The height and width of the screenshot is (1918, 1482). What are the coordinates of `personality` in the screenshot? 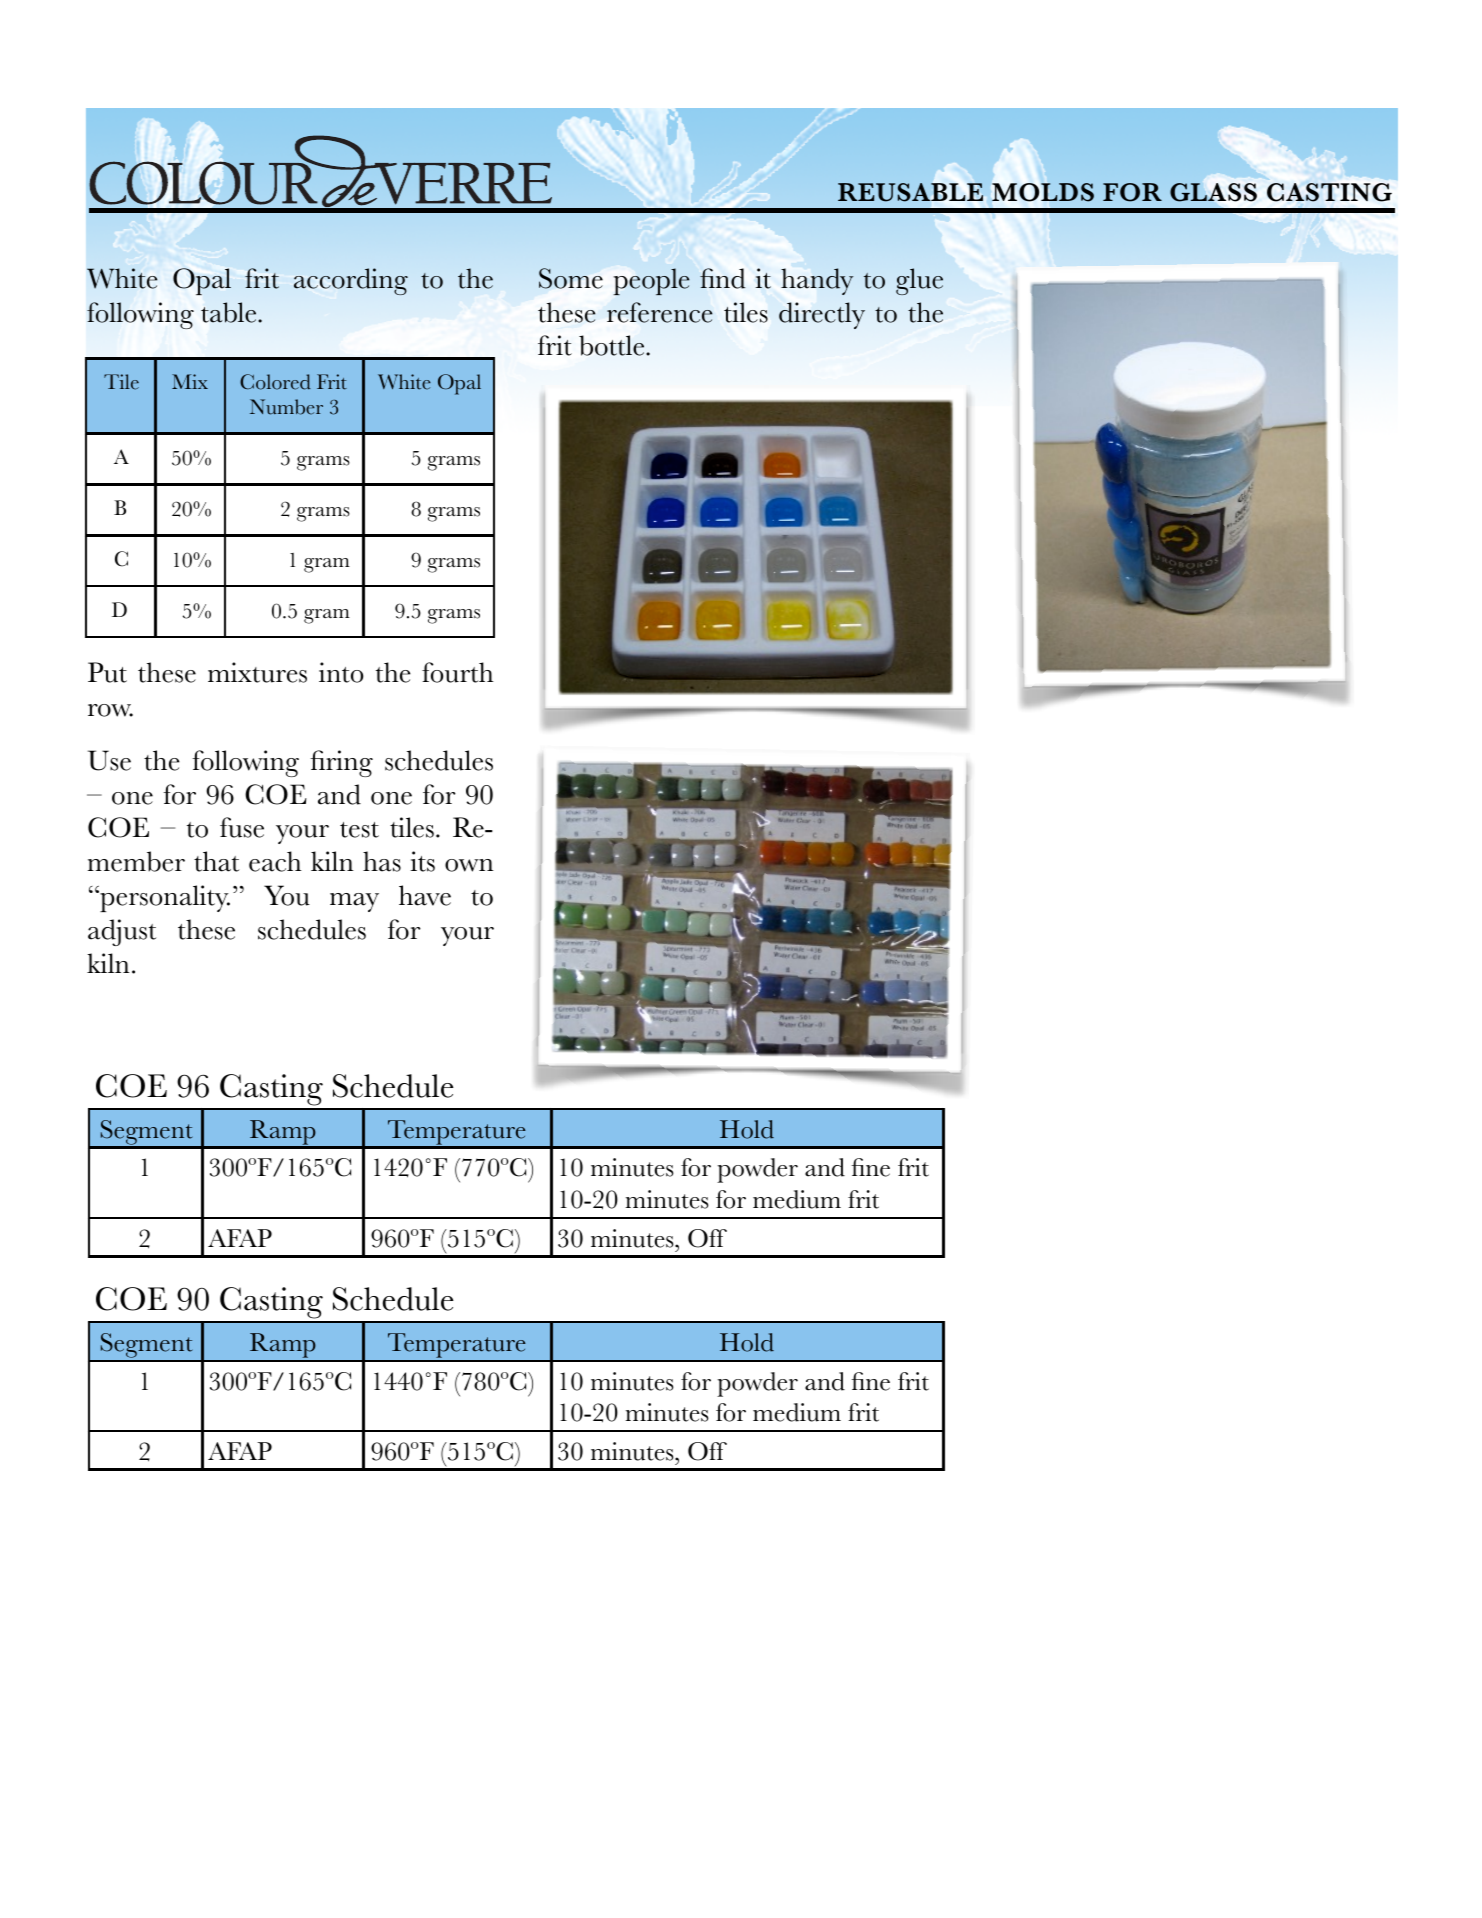 It's located at (164, 898).
